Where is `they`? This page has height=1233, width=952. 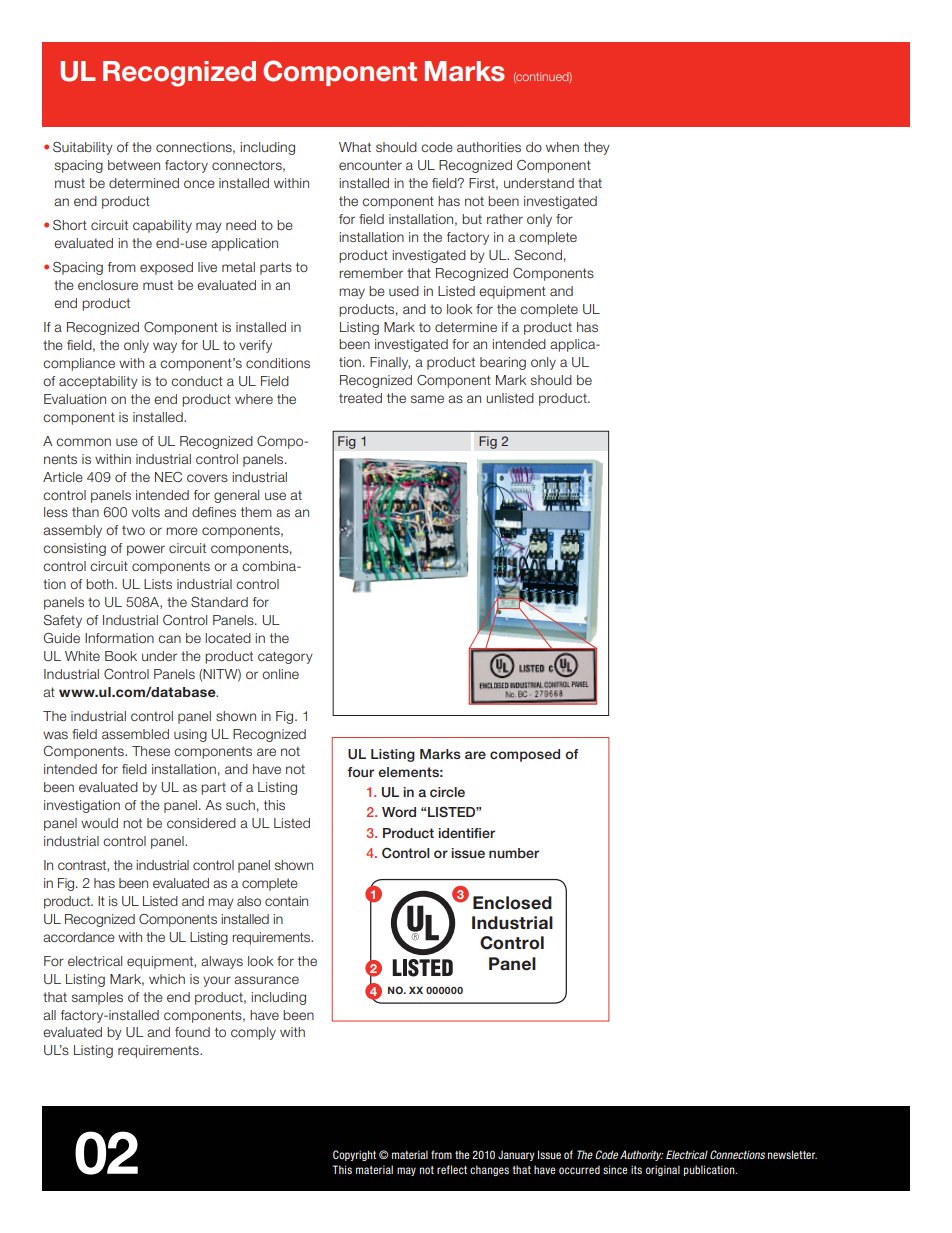
they is located at coordinates (597, 148).
